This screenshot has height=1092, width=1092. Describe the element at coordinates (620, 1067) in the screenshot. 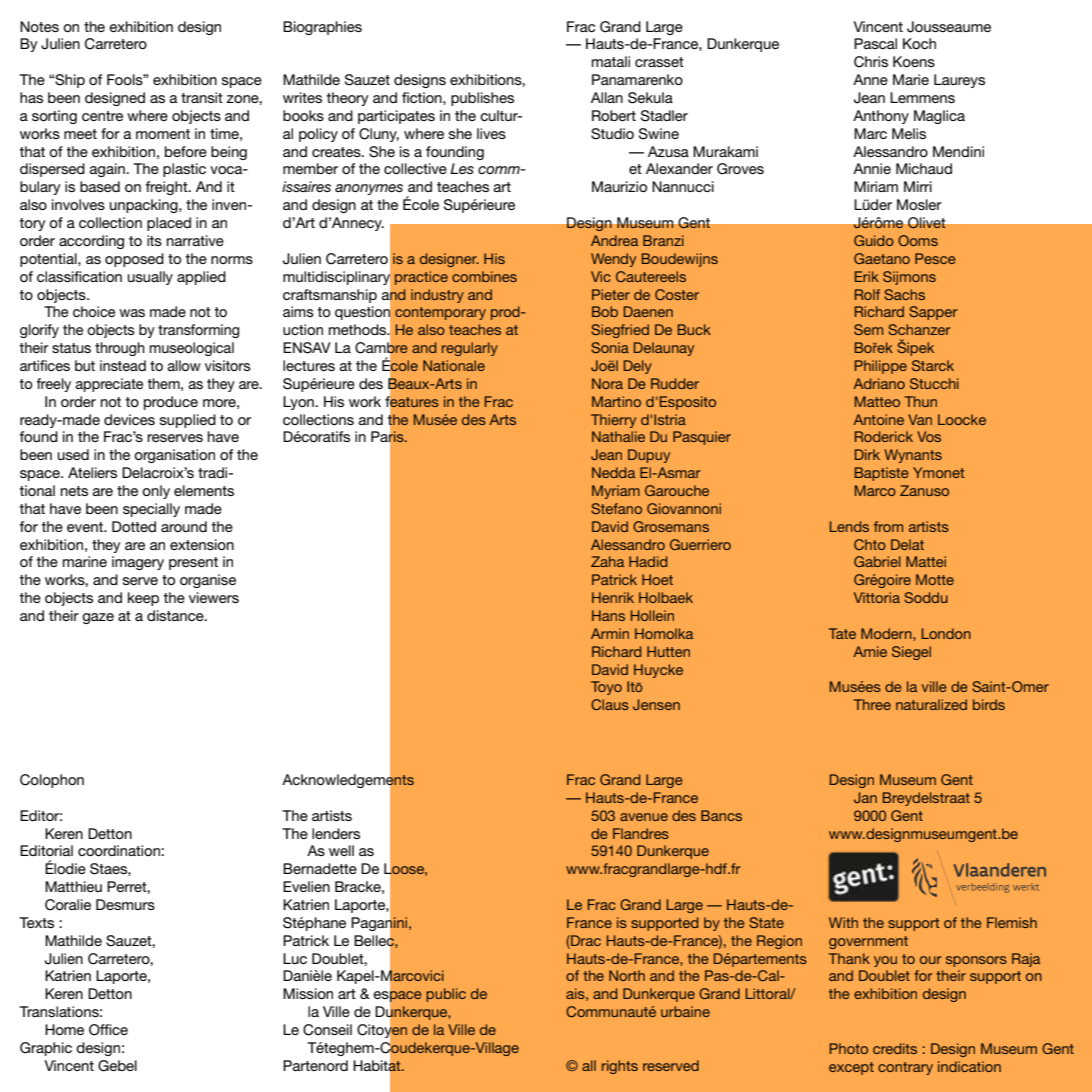

I see `rights` at that location.
